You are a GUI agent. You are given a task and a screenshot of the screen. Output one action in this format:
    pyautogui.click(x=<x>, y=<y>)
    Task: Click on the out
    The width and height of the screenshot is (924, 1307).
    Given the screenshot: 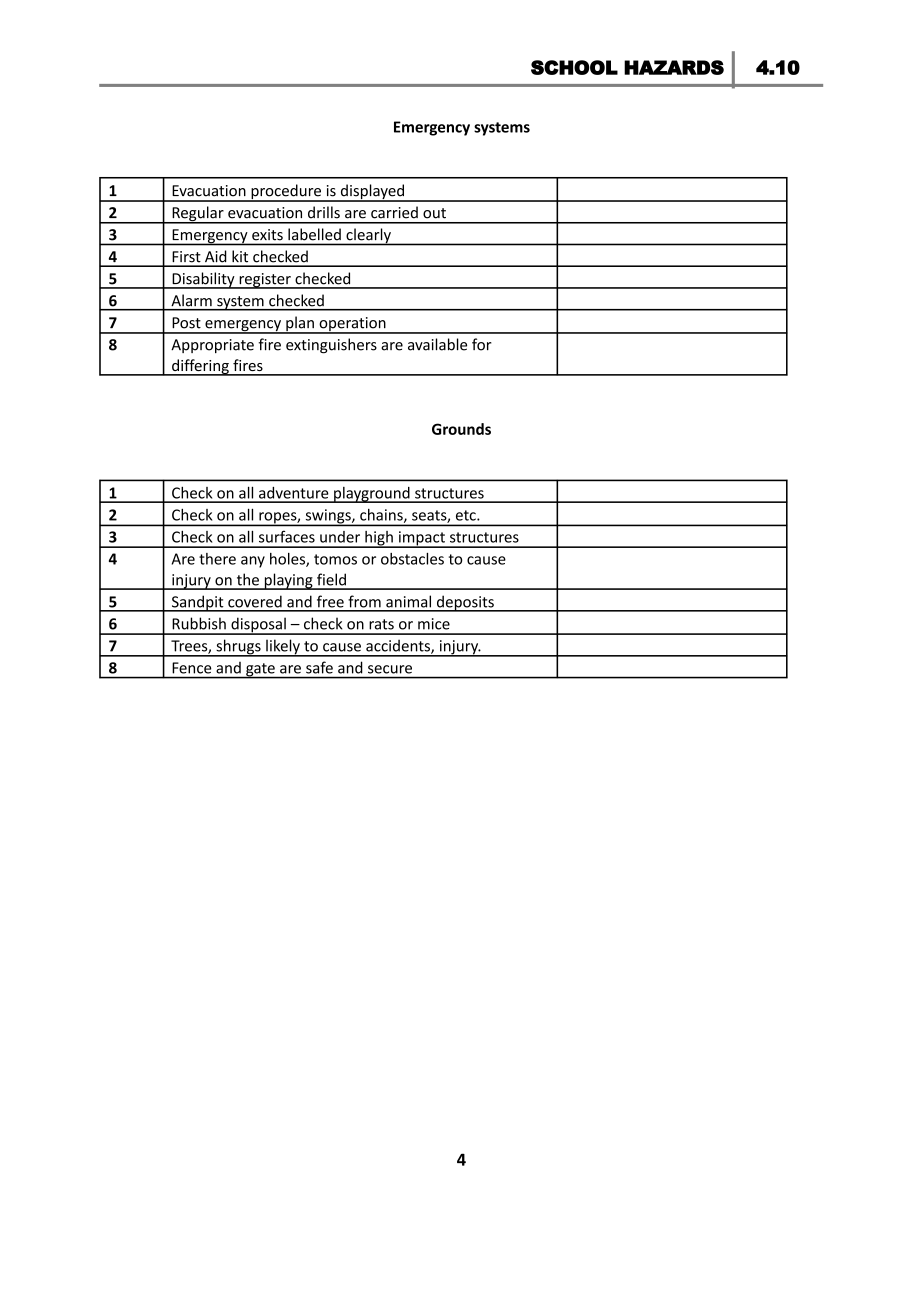 What is the action you would take?
    pyautogui.click(x=434, y=213)
